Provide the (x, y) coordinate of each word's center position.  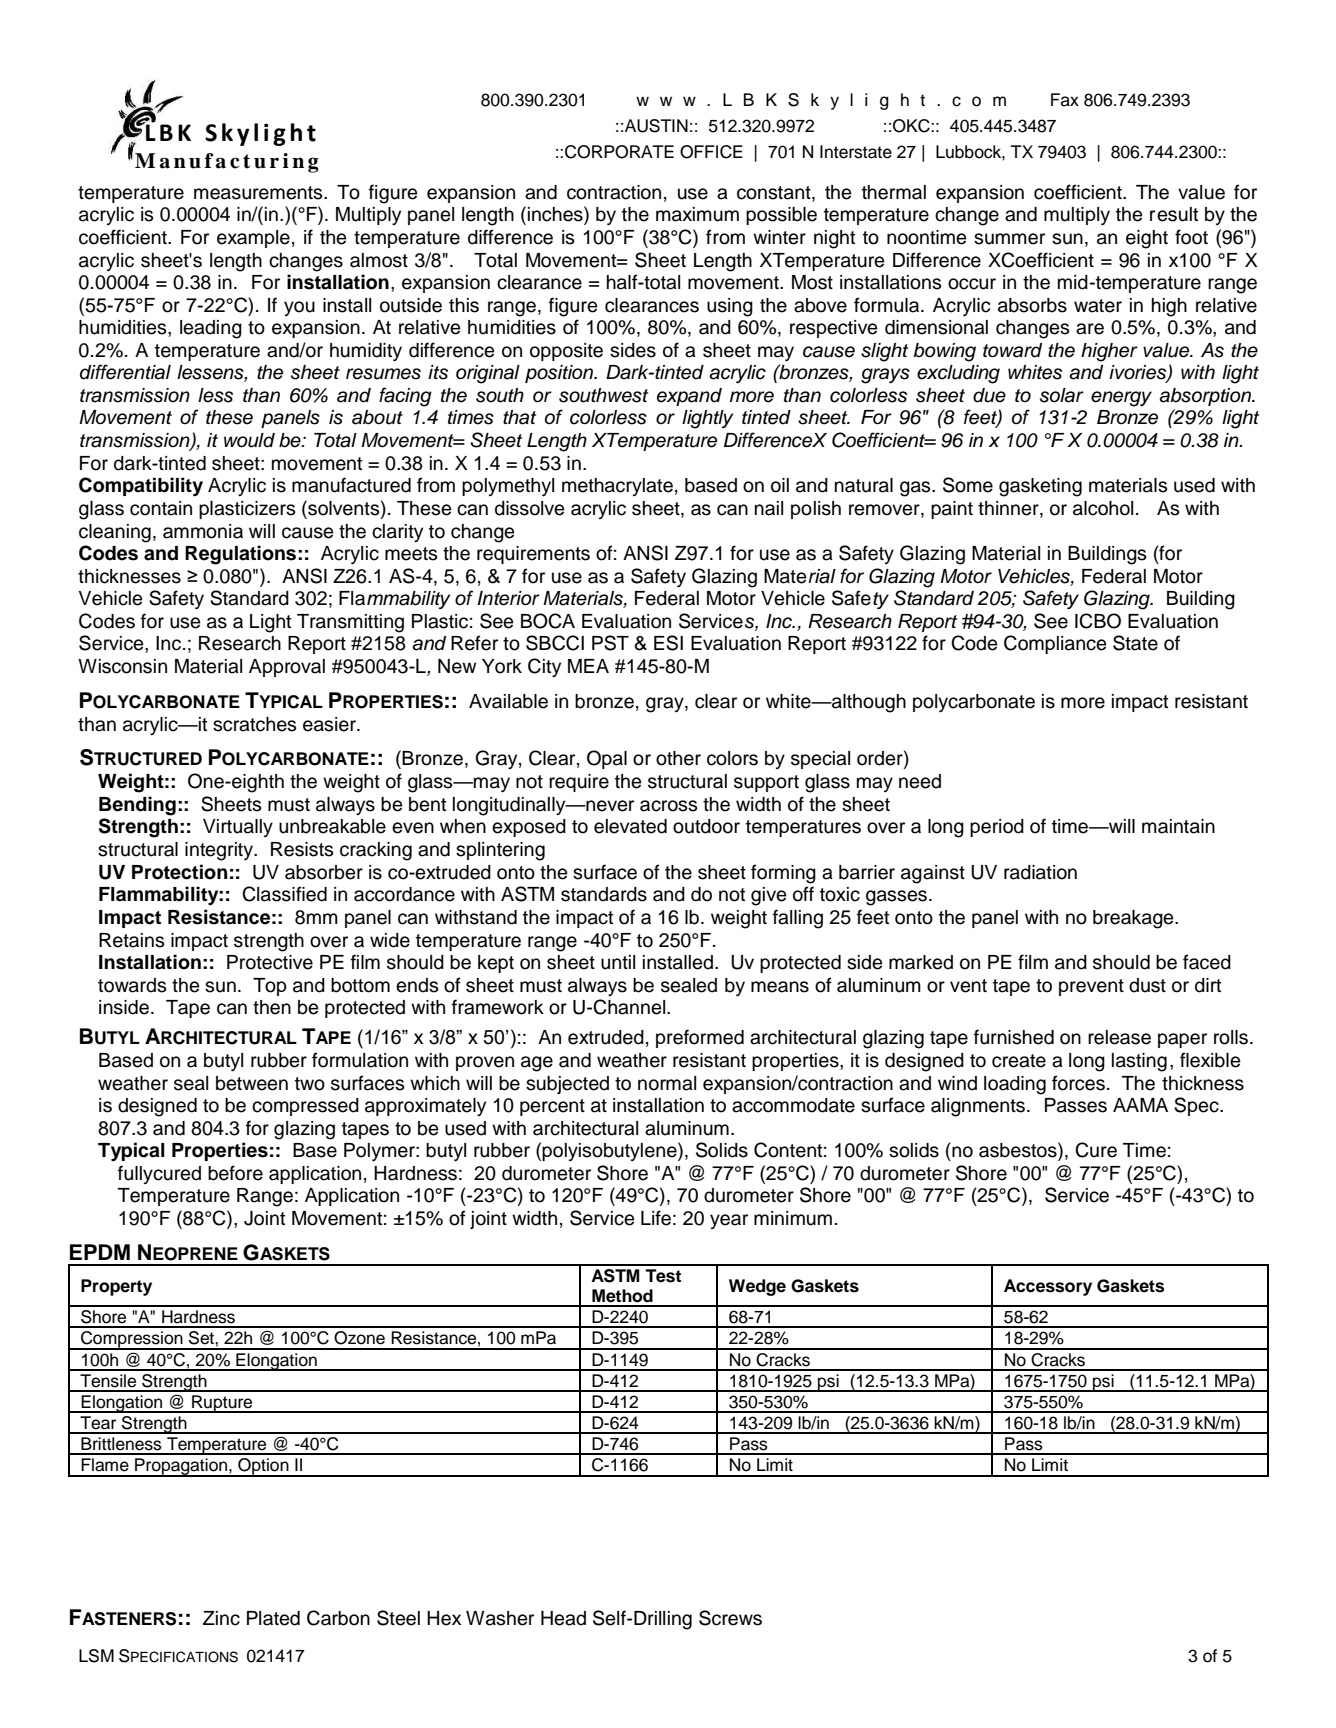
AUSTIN (656, 126)
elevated (630, 826)
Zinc (221, 1618)
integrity (220, 851)
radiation (1040, 872)
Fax (1065, 100)
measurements (259, 193)
